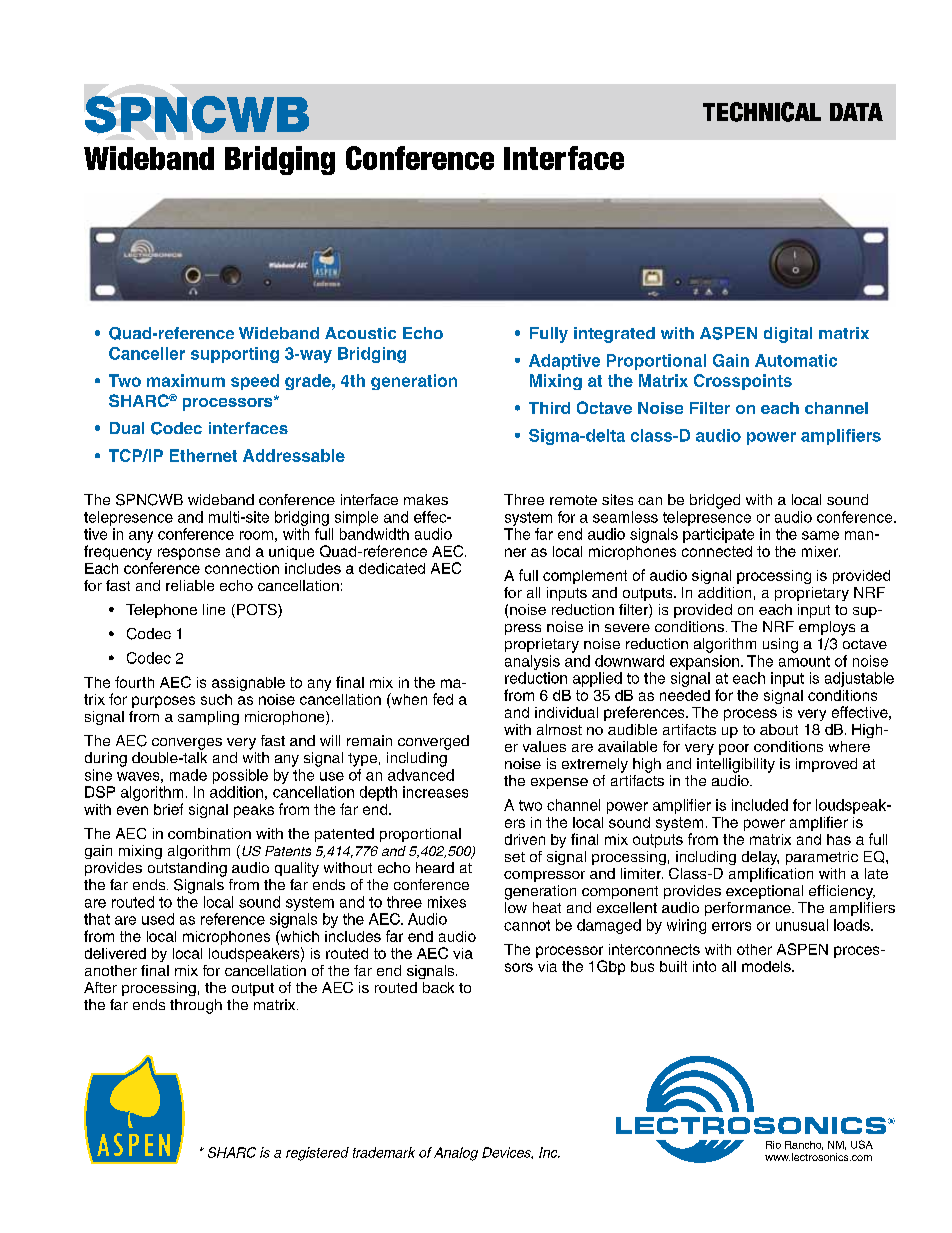 This page has width=952, height=1233. Describe the element at coordinates (235, 355) in the page. I see `supporting` at that location.
